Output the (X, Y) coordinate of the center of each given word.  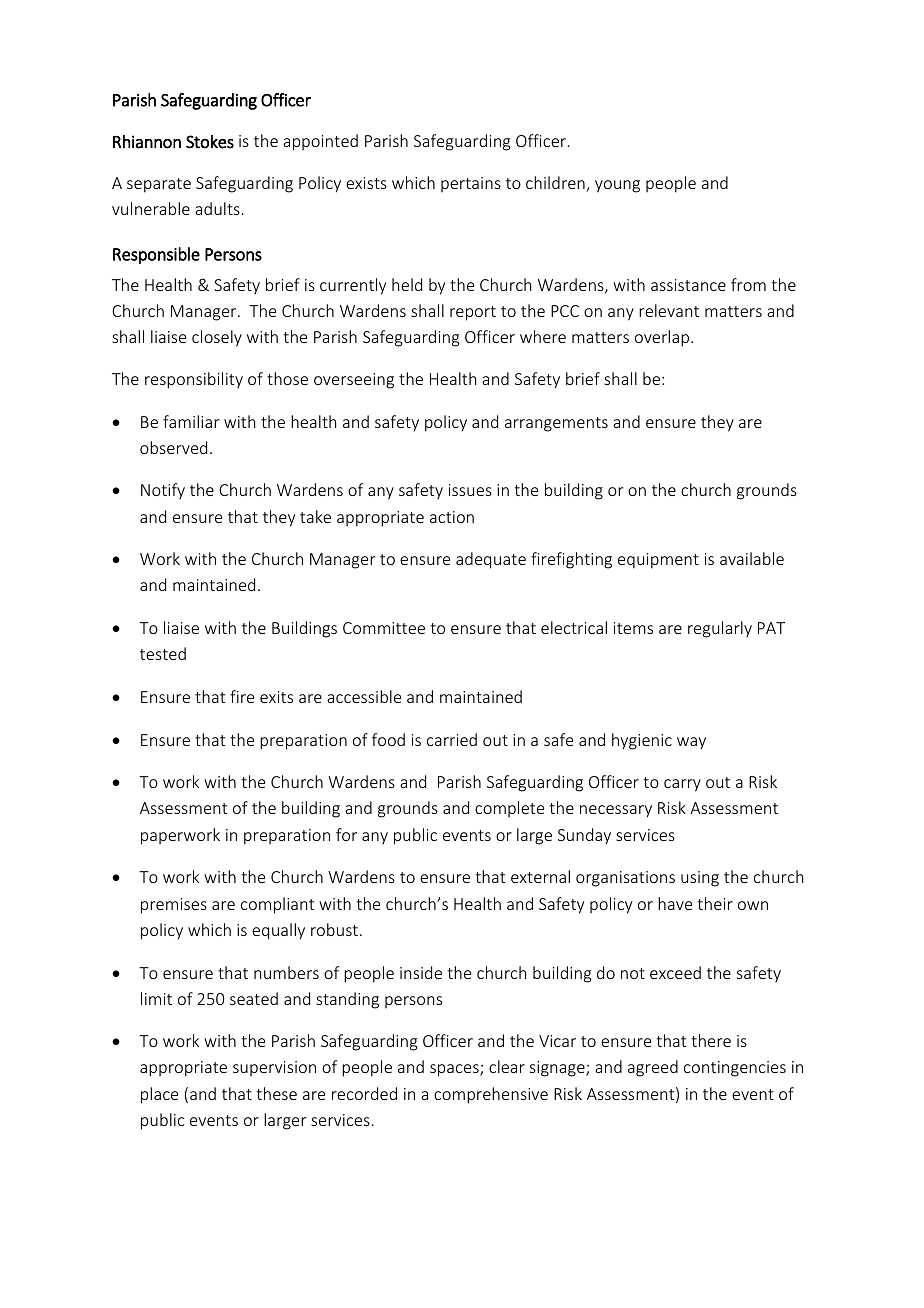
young (617, 186)
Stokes (210, 142)
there (711, 1040)
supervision (274, 1068)
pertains (471, 184)
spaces (455, 1070)
